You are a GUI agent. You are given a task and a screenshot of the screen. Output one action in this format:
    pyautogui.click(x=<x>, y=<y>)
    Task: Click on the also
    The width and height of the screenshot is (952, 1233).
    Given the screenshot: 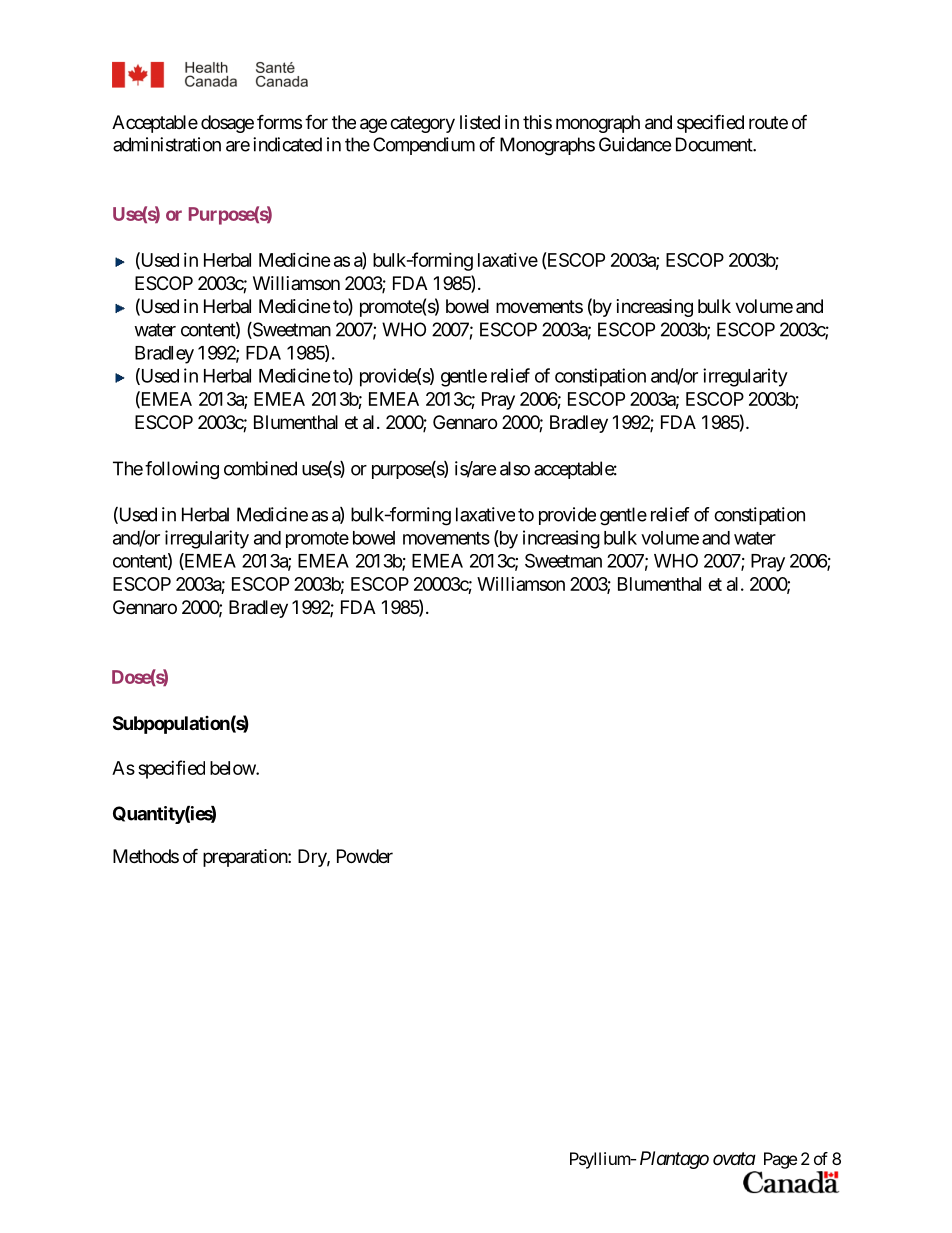 What is the action you would take?
    pyautogui.click(x=515, y=468)
